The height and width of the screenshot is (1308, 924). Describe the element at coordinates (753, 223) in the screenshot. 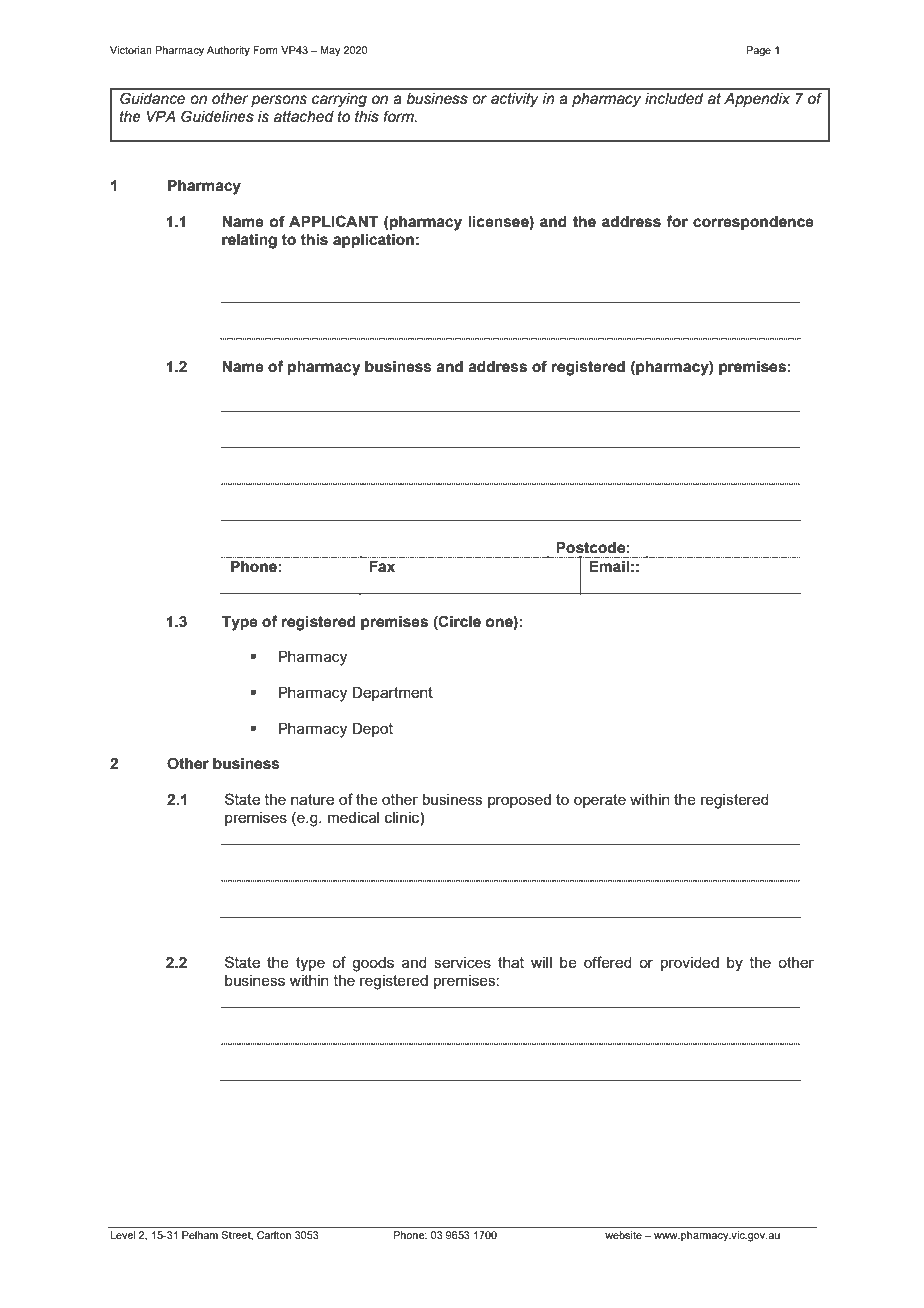

I see `correspondence` at that location.
